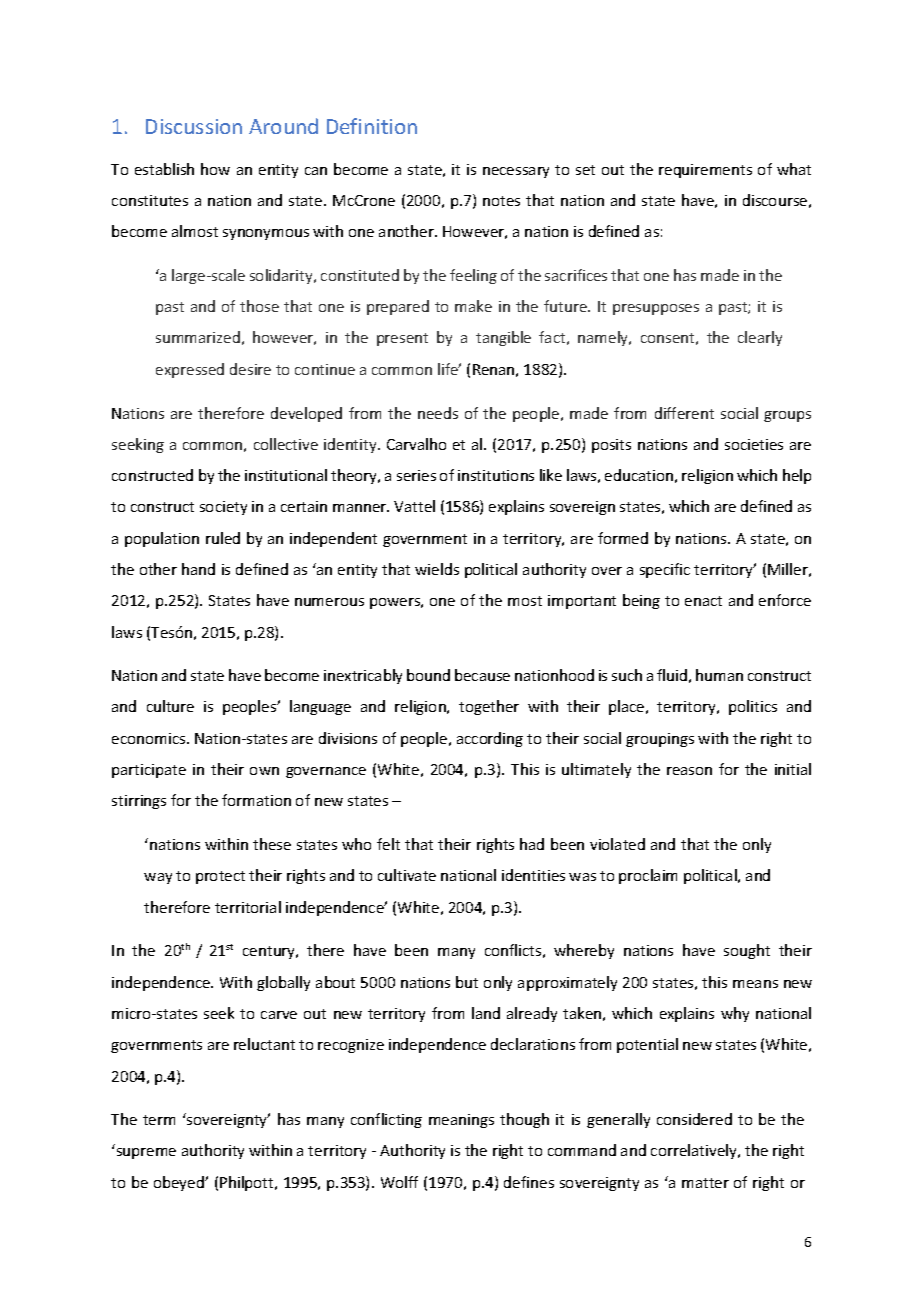  I want to click on Philpott, so click(248, 1183).
